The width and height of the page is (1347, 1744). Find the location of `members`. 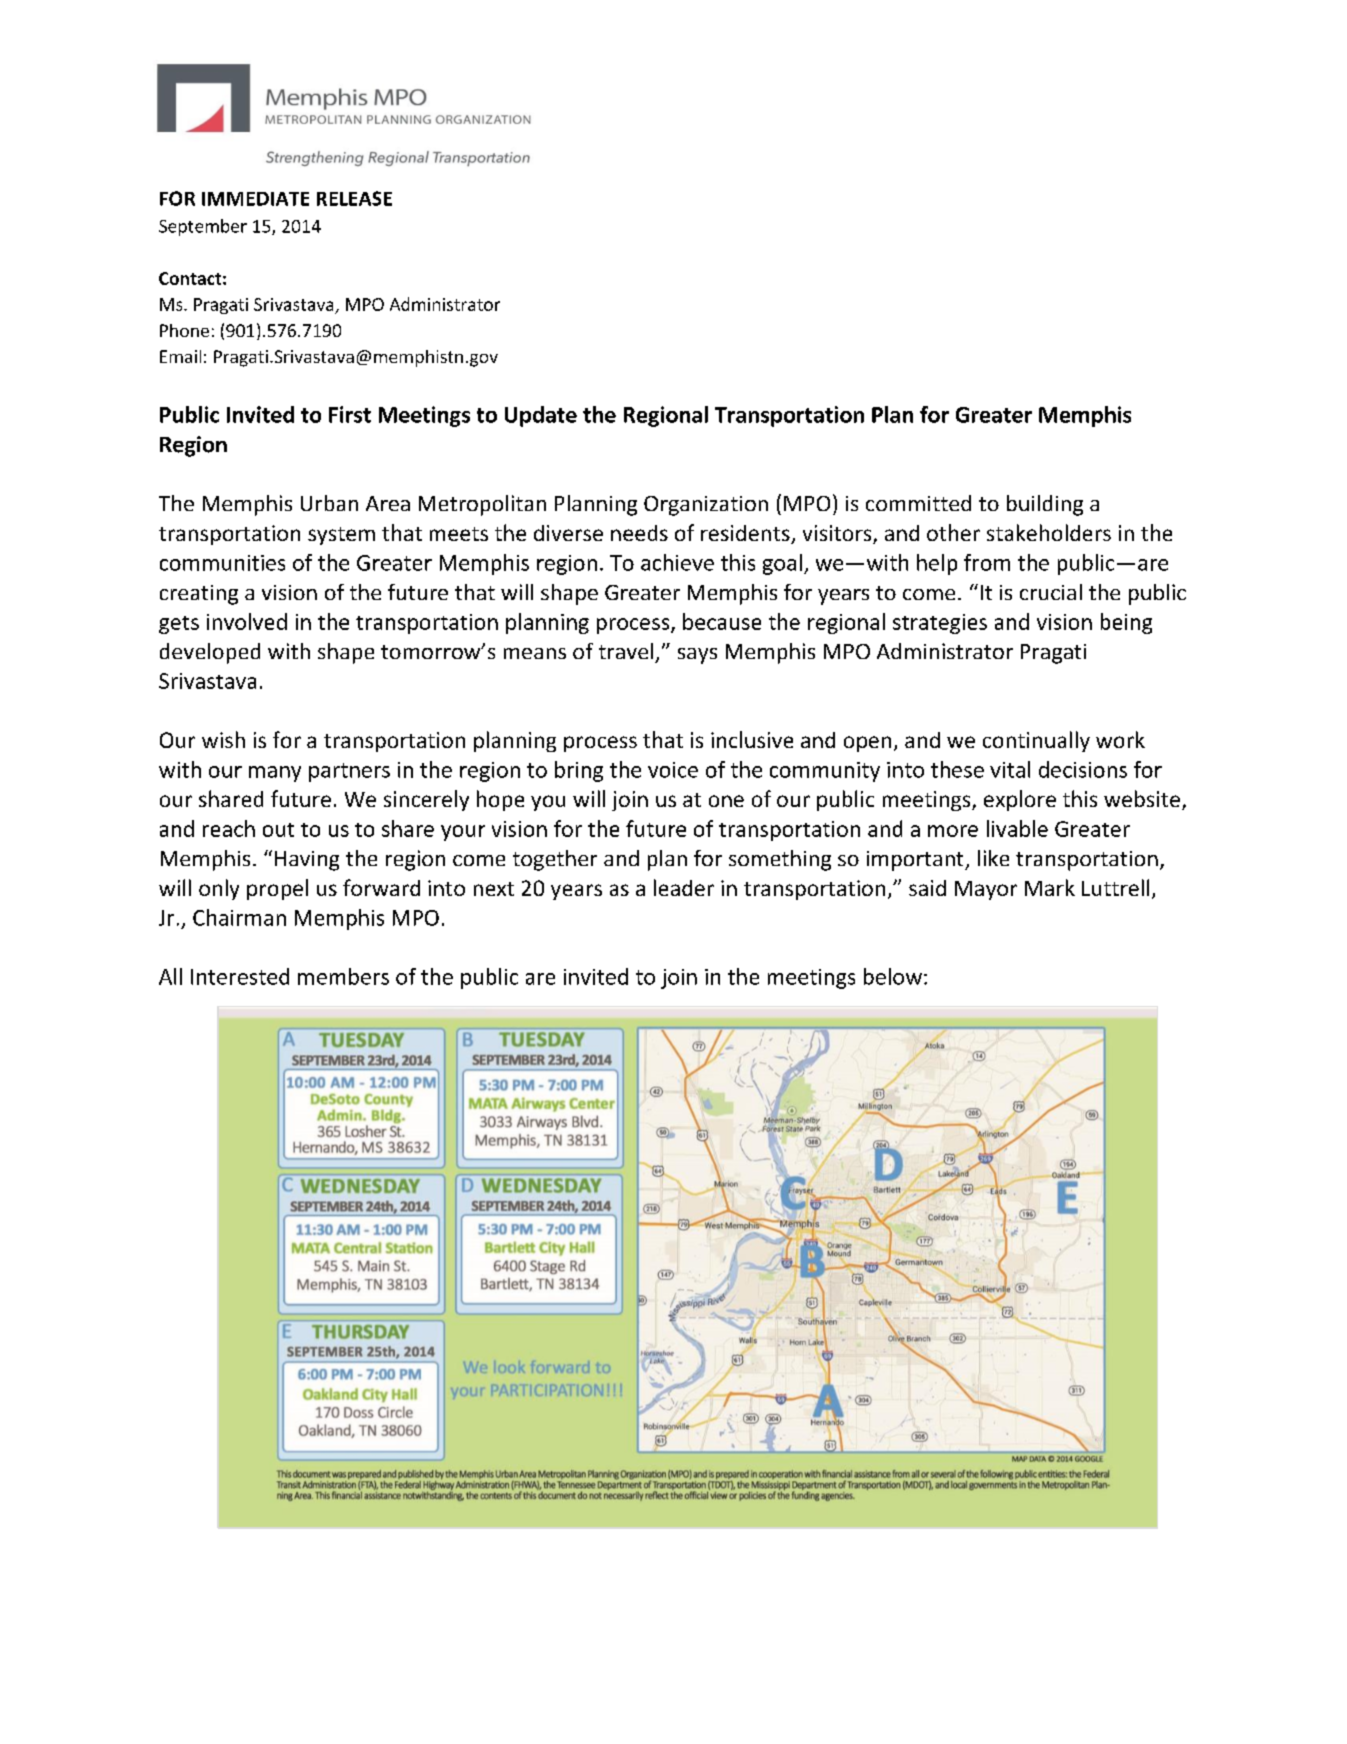

members is located at coordinates (343, 976).
